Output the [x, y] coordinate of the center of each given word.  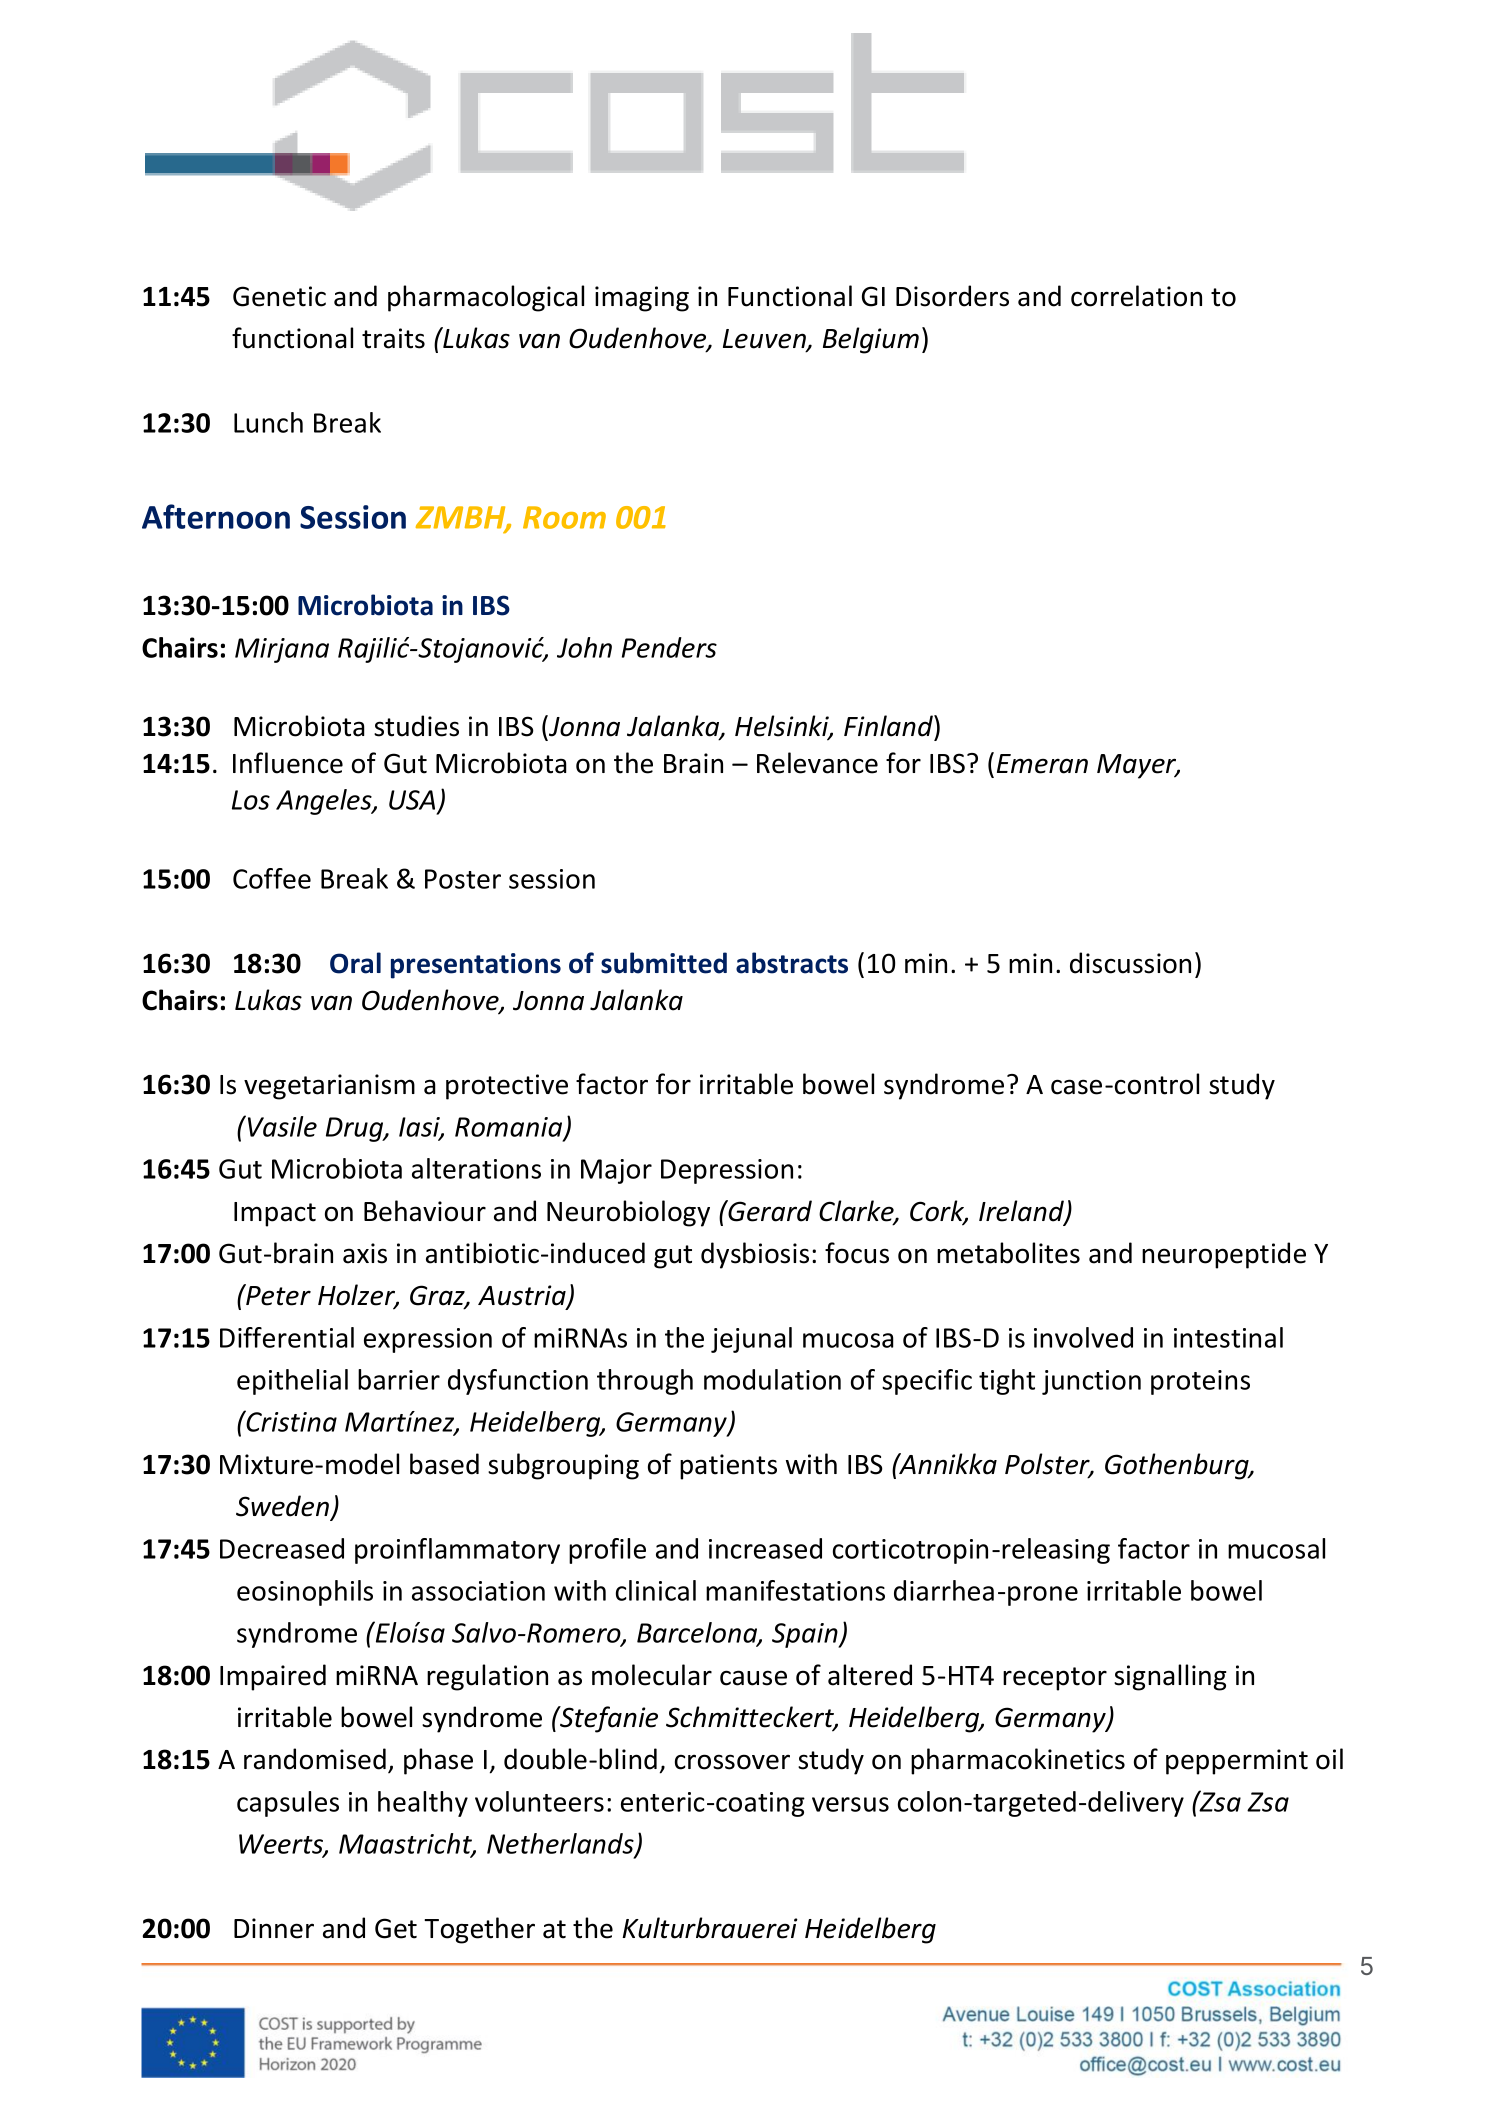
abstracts [792, 963]
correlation [1136, 296]
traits [393, 338]
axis [365, 1253]
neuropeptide [1224, 1255]
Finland [889, 726]
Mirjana [282, 650]
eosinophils [305, 1593]
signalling [1170, 1677]
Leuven [765, 340]
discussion [1130, 963]
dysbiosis [755, 1255]
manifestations [795, 1590]
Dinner [274, 1928]
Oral [355, 963]
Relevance [817, 763]
